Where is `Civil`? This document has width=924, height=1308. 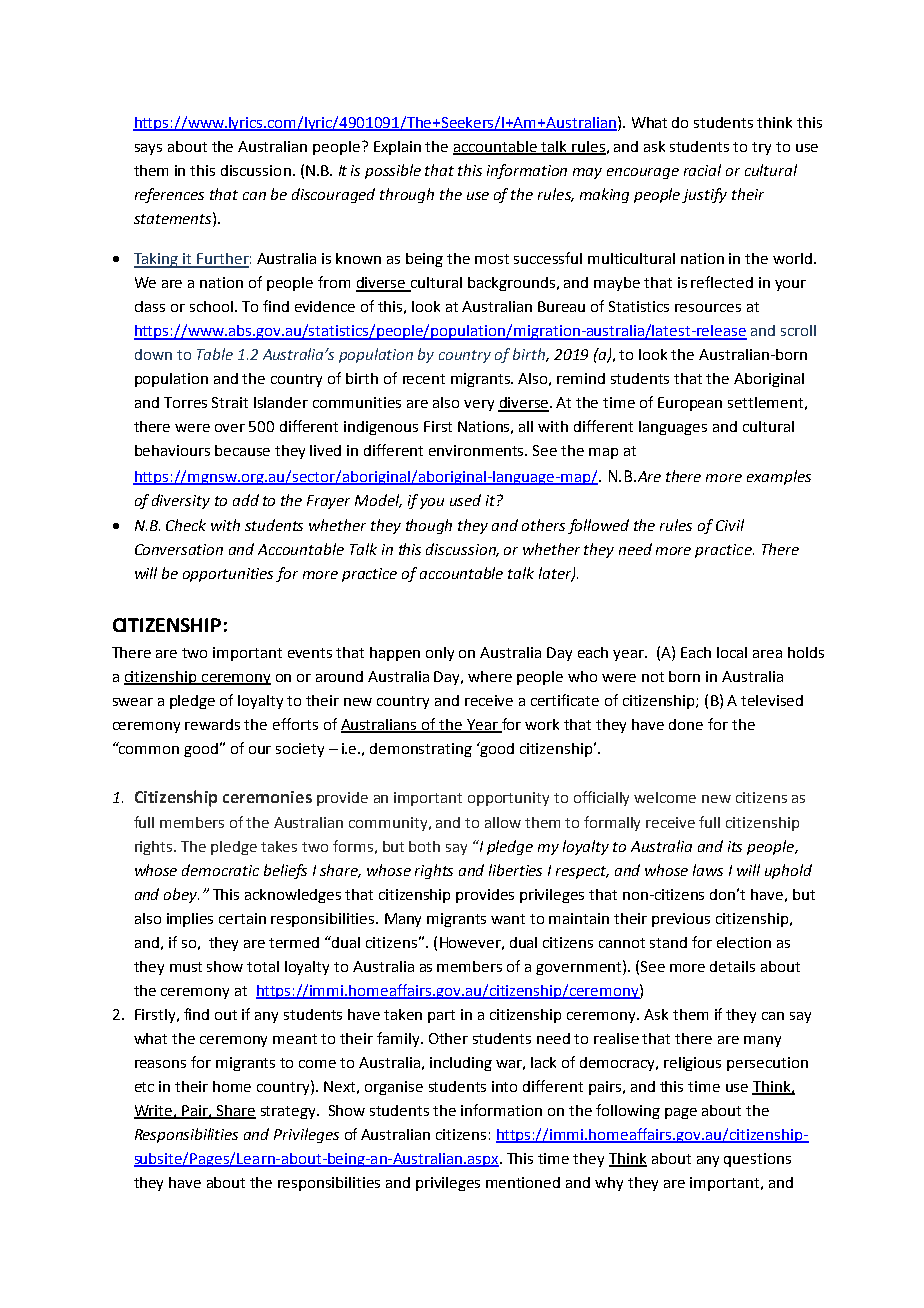
Civil is located at coordinates (730, 525).
